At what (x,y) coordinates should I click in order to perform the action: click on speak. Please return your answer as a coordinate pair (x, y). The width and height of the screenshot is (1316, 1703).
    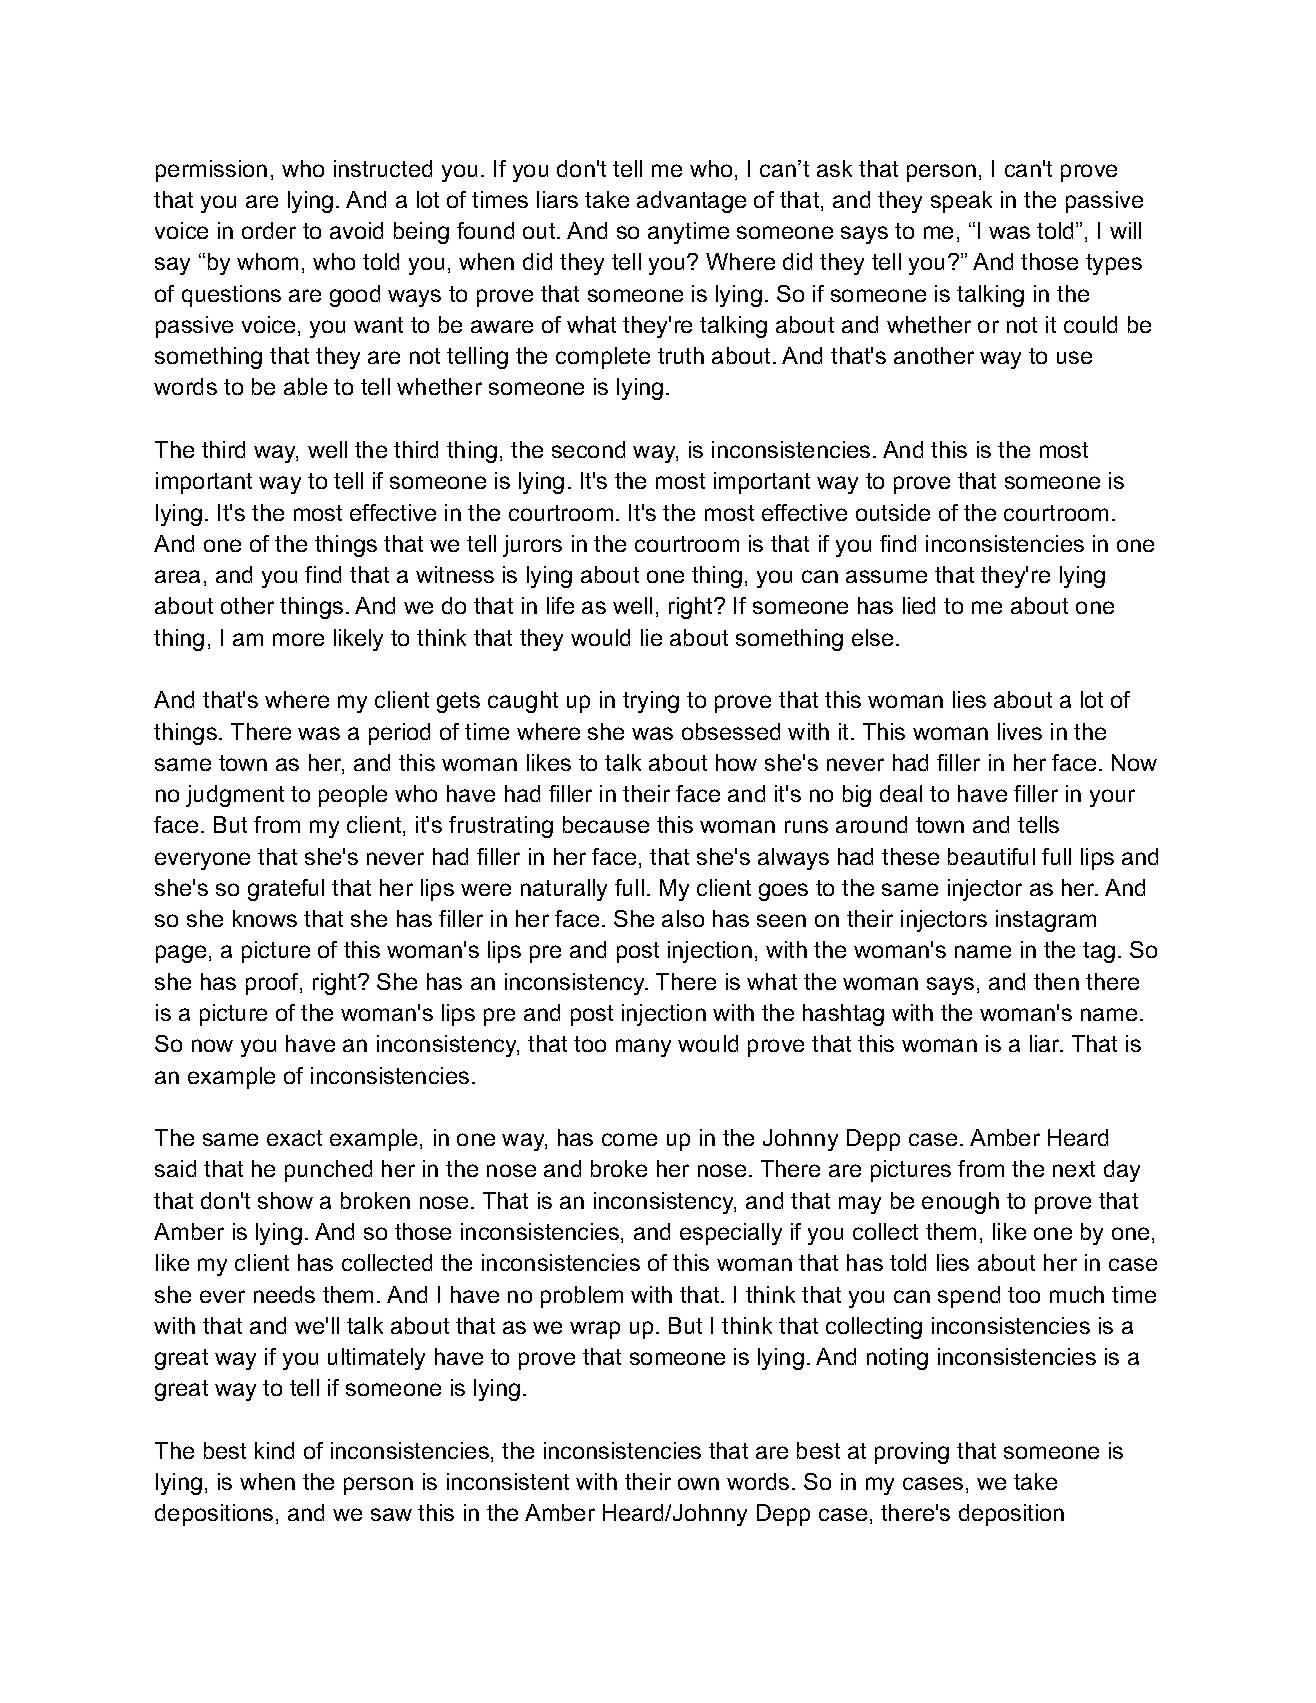
    Looking at the image, I should click on (961, 202).
